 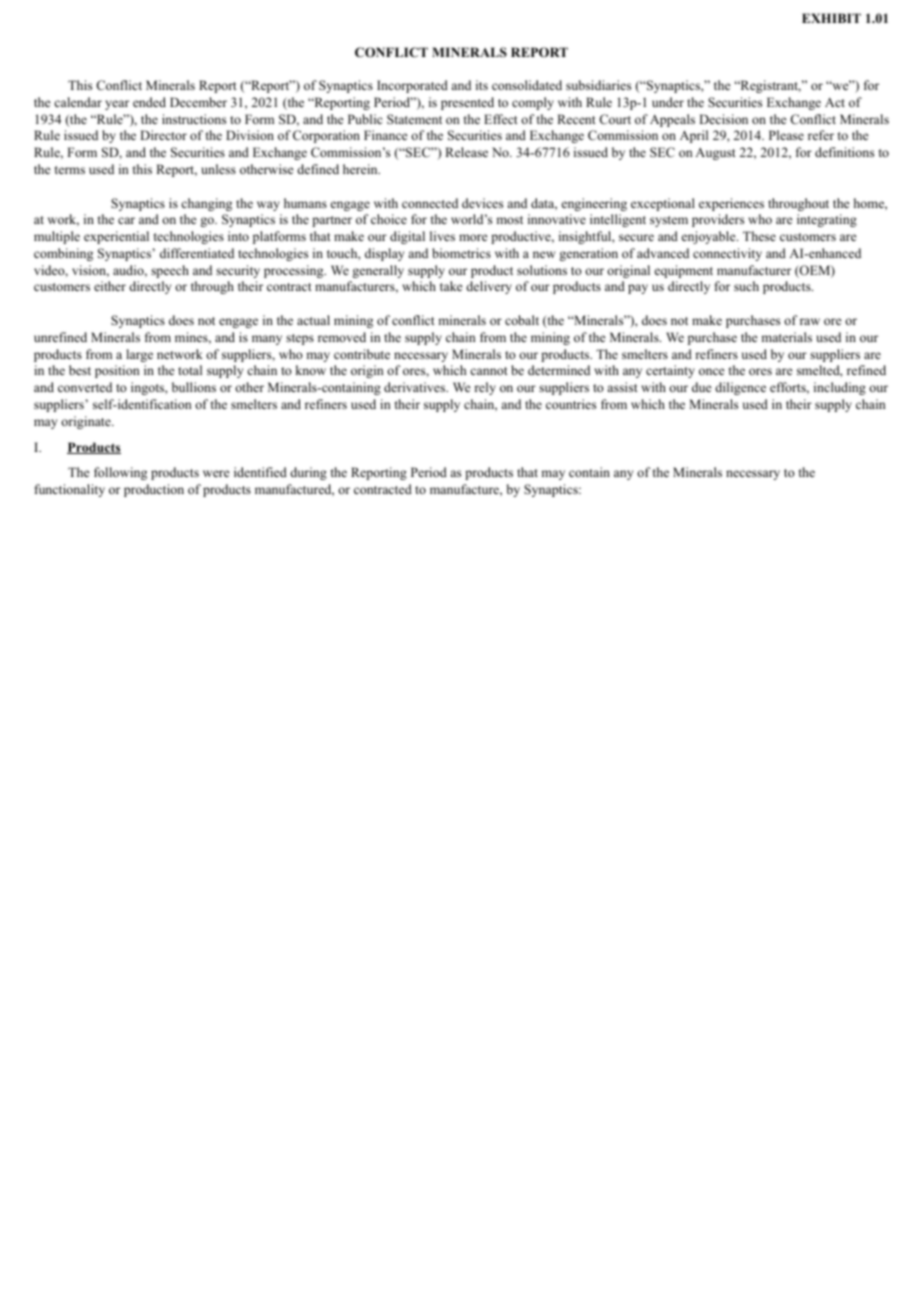 I want to click on experiences, so click(x=731, y=204).
